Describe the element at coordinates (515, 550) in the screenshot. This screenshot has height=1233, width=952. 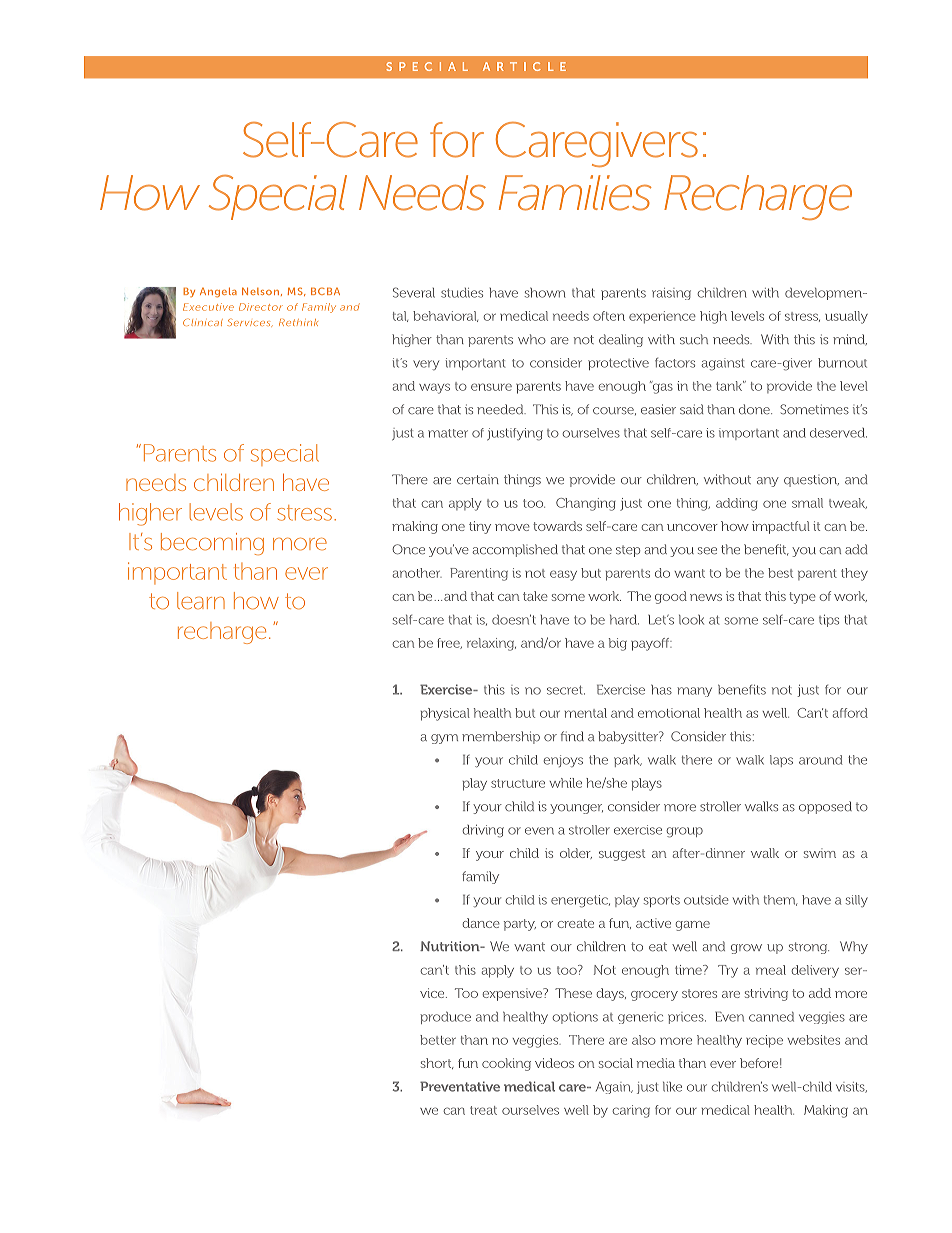
I see `accomplished` at that location.
